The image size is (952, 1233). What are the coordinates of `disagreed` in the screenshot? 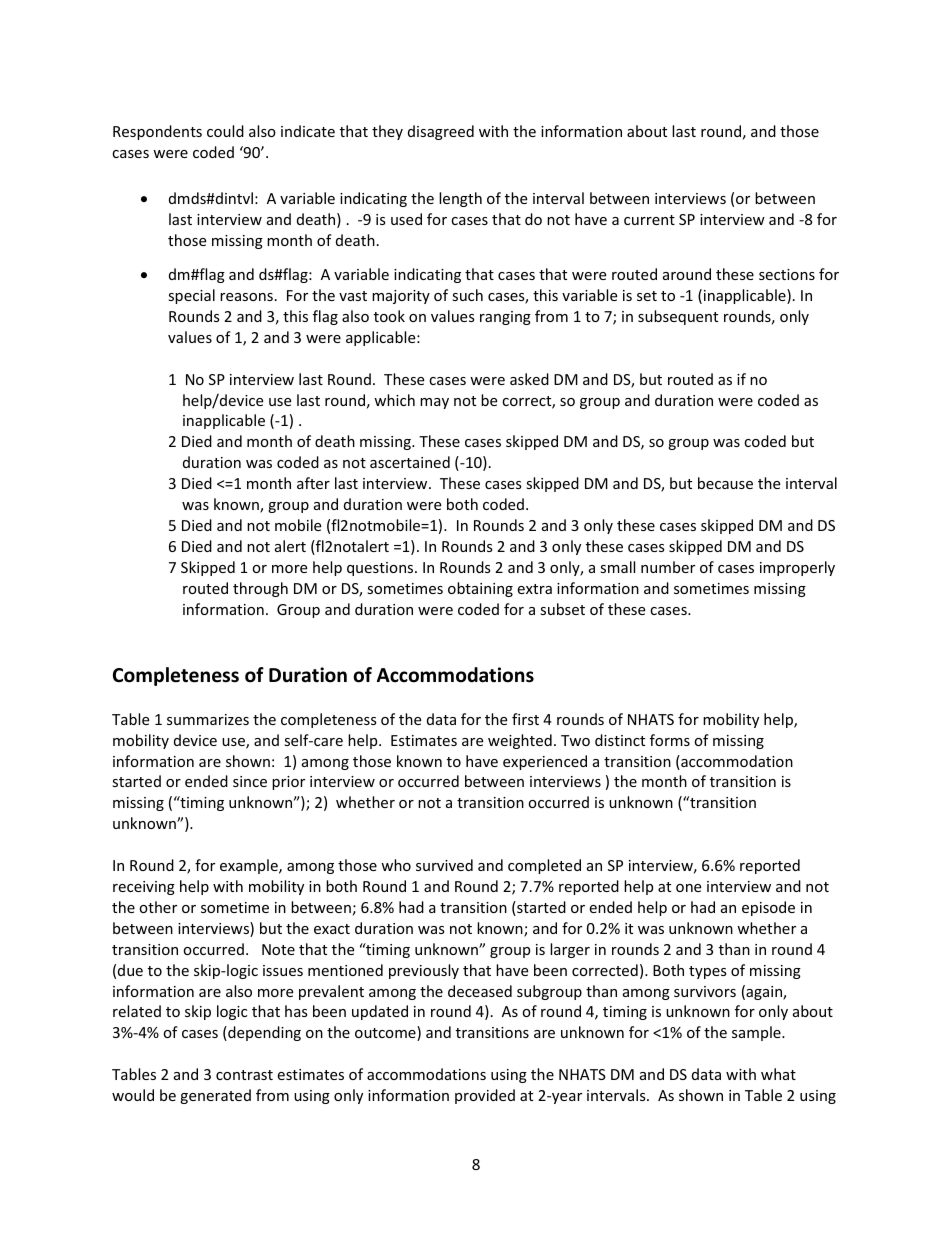 It's located at (441, 132).
